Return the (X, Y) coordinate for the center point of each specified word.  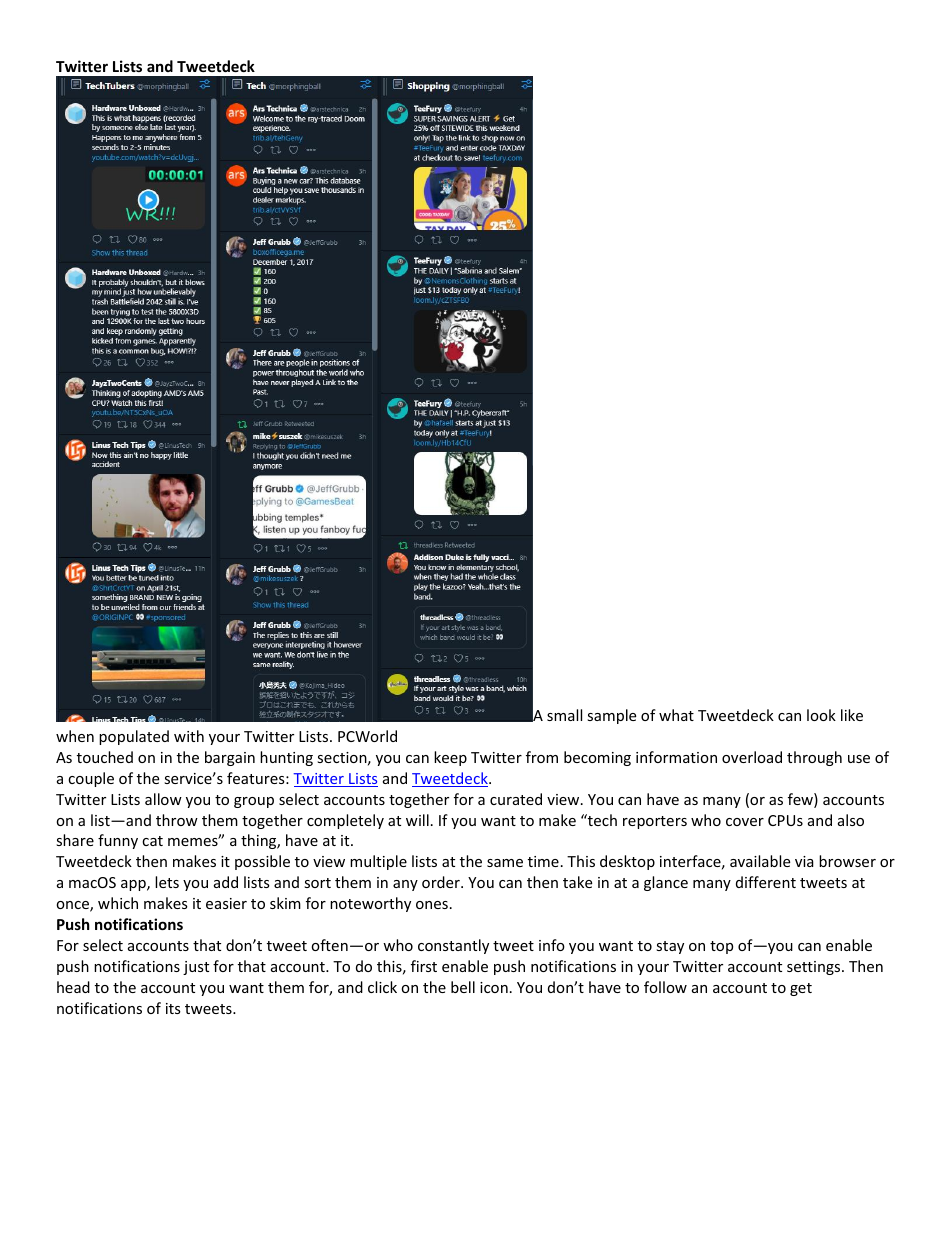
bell (463, 987)
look (821, 715)
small (564, 715)
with (189, 736)
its (173, 1008)
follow (665, 987)
